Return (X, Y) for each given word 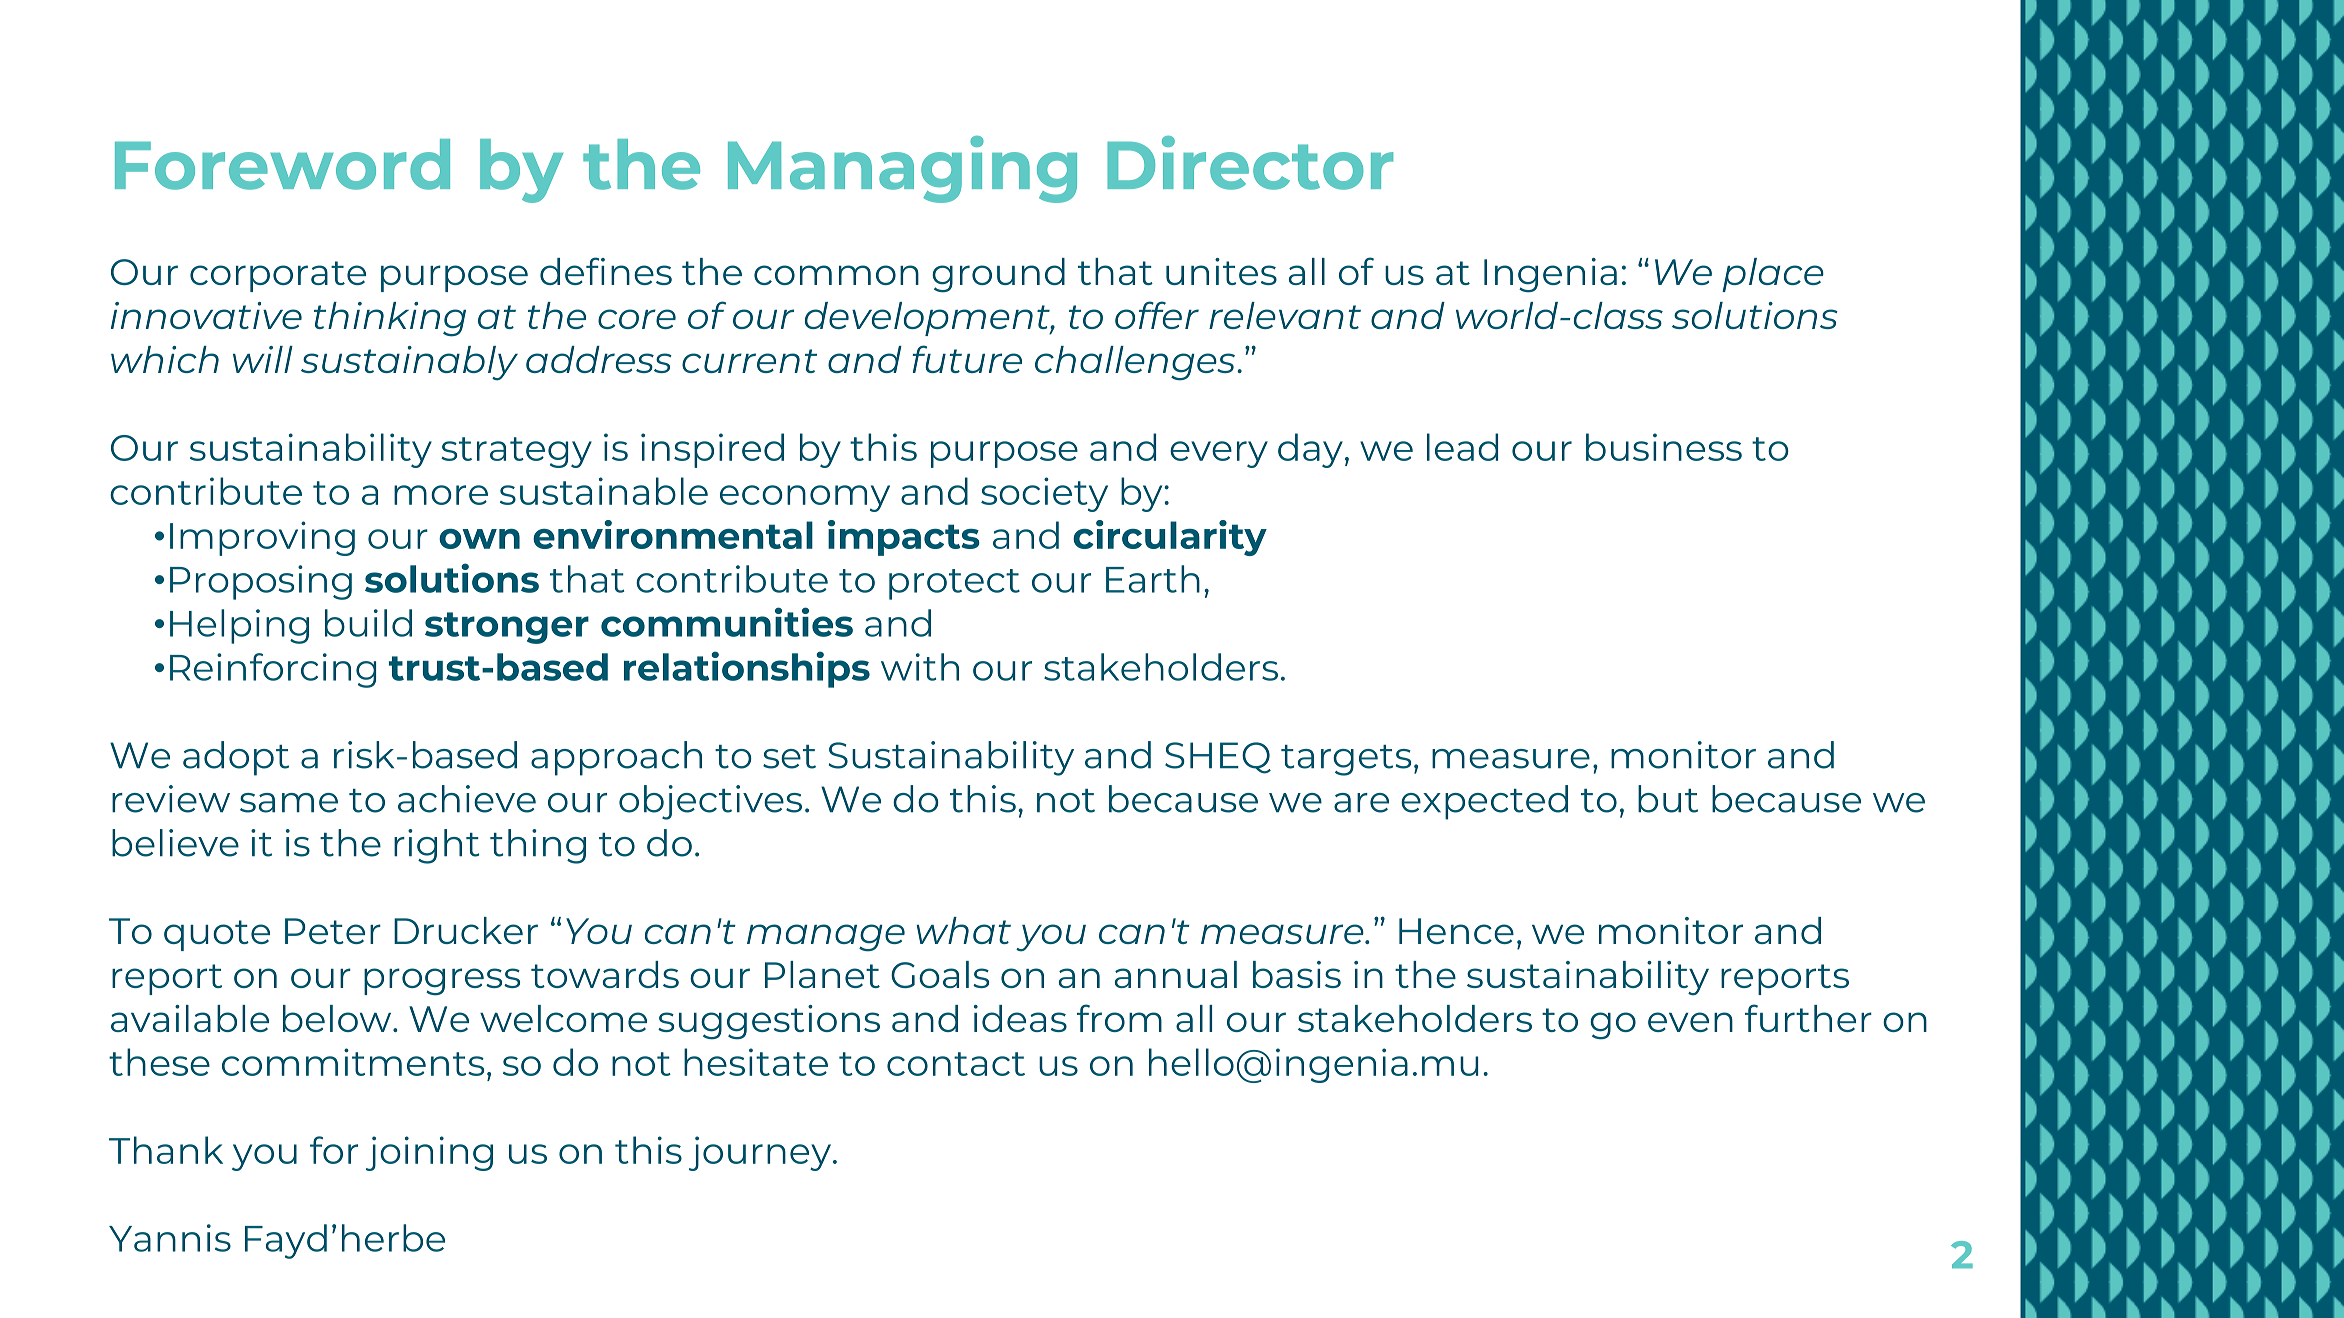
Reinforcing (273, 670)
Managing (902, 169)
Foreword (282, 164)
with (920, 667)
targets (1346, 760)
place (1773, 275)
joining (429, 1153)
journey (760, 1153)
